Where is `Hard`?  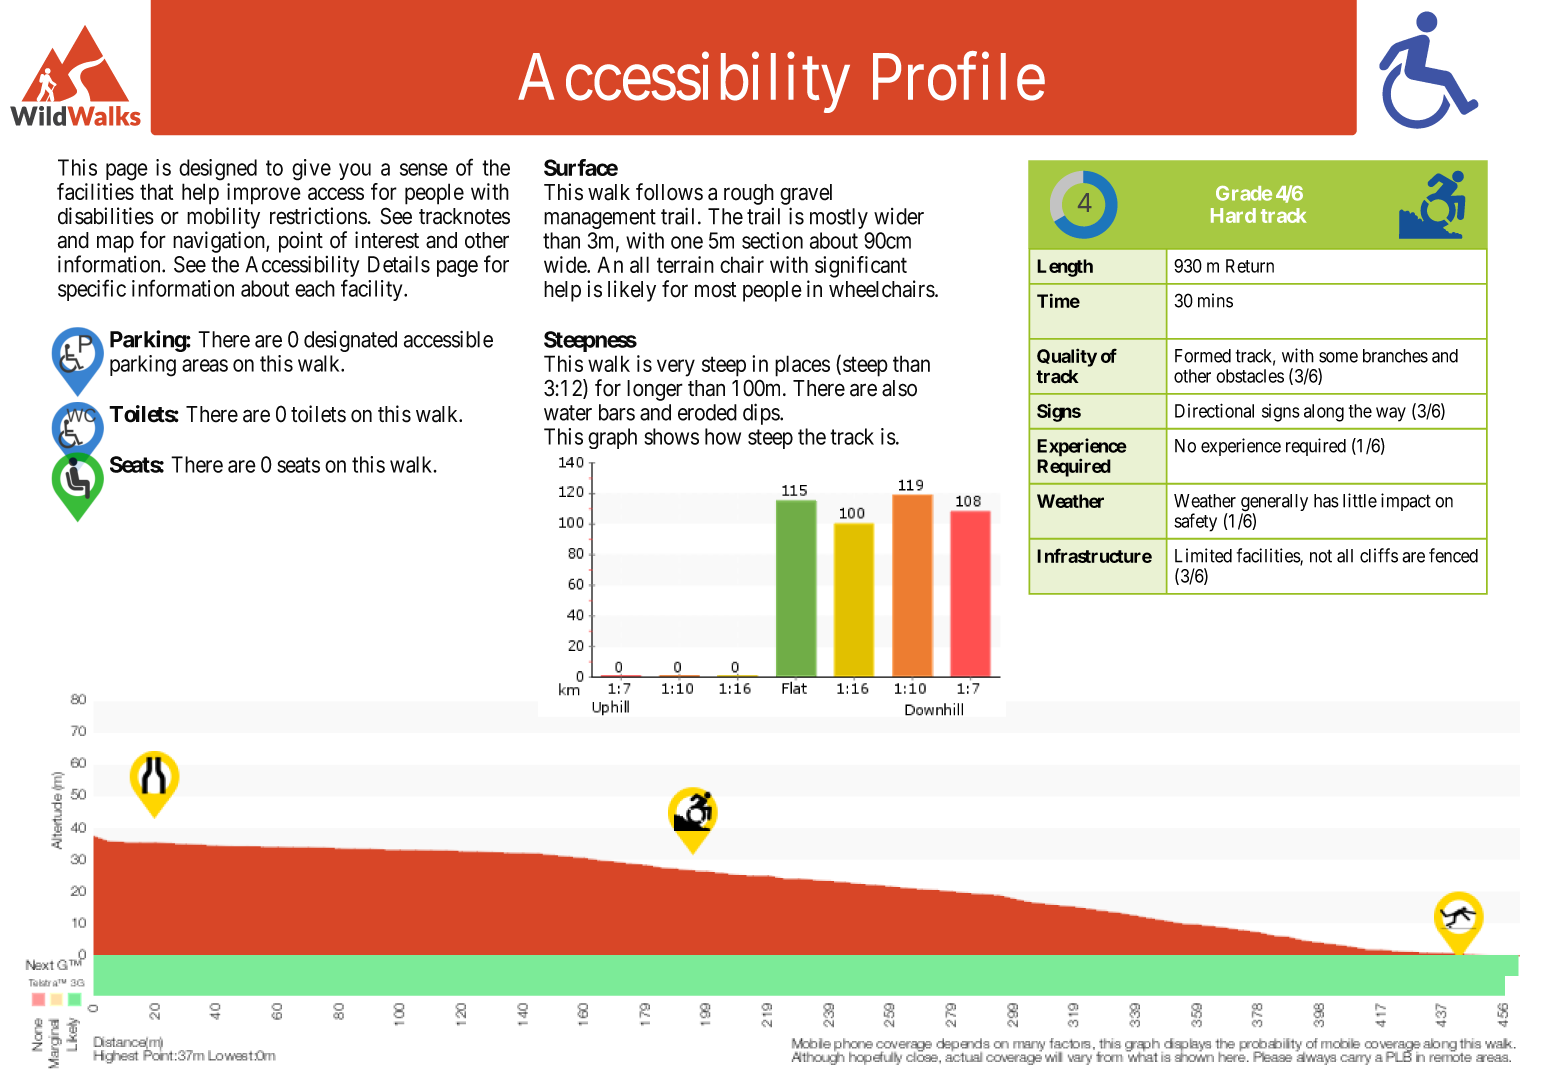 Hard is located at coordinates (1233, 215).
